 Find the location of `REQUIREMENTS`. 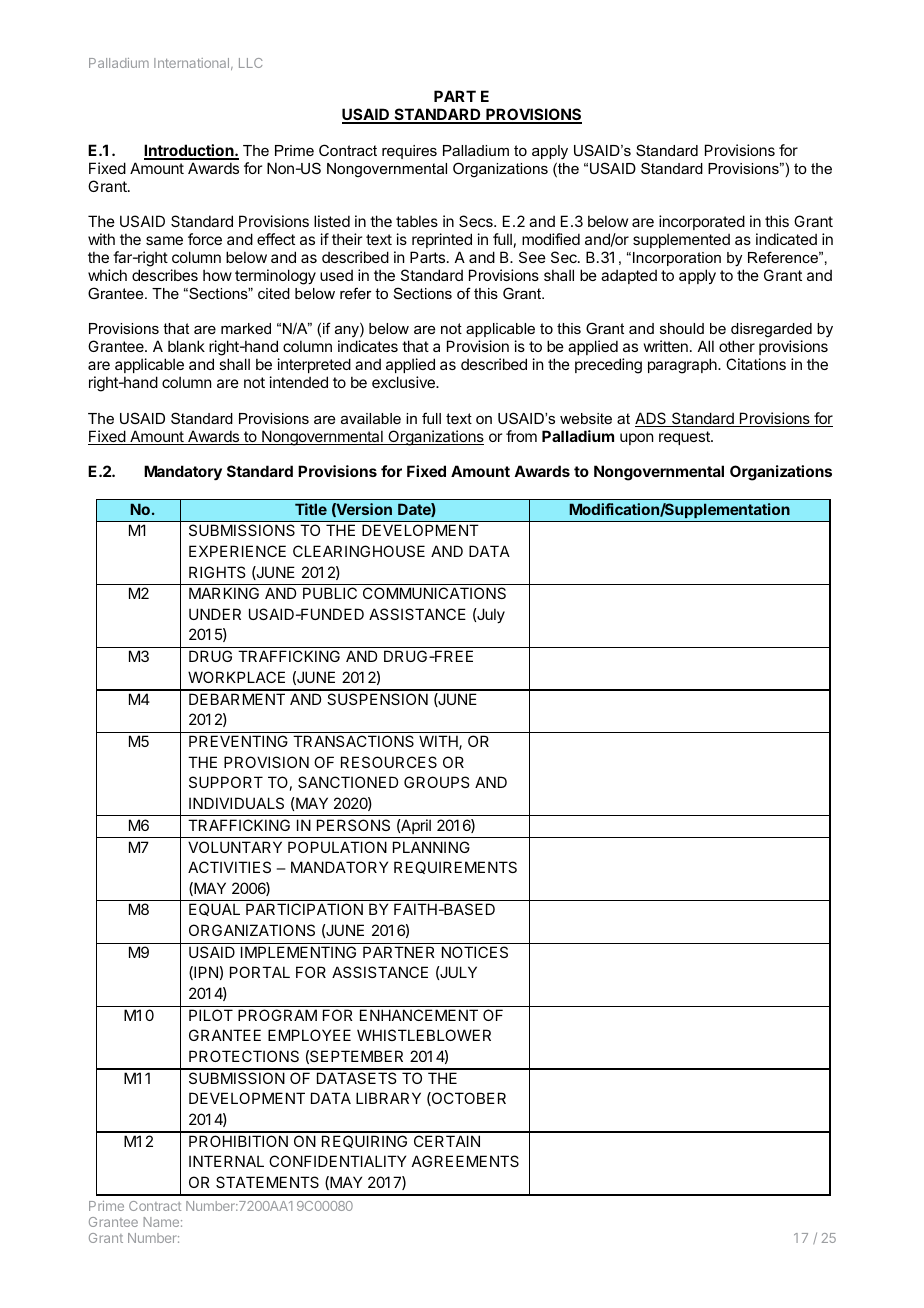

REQUIREMENTS is located at coordinates (455, 867).
